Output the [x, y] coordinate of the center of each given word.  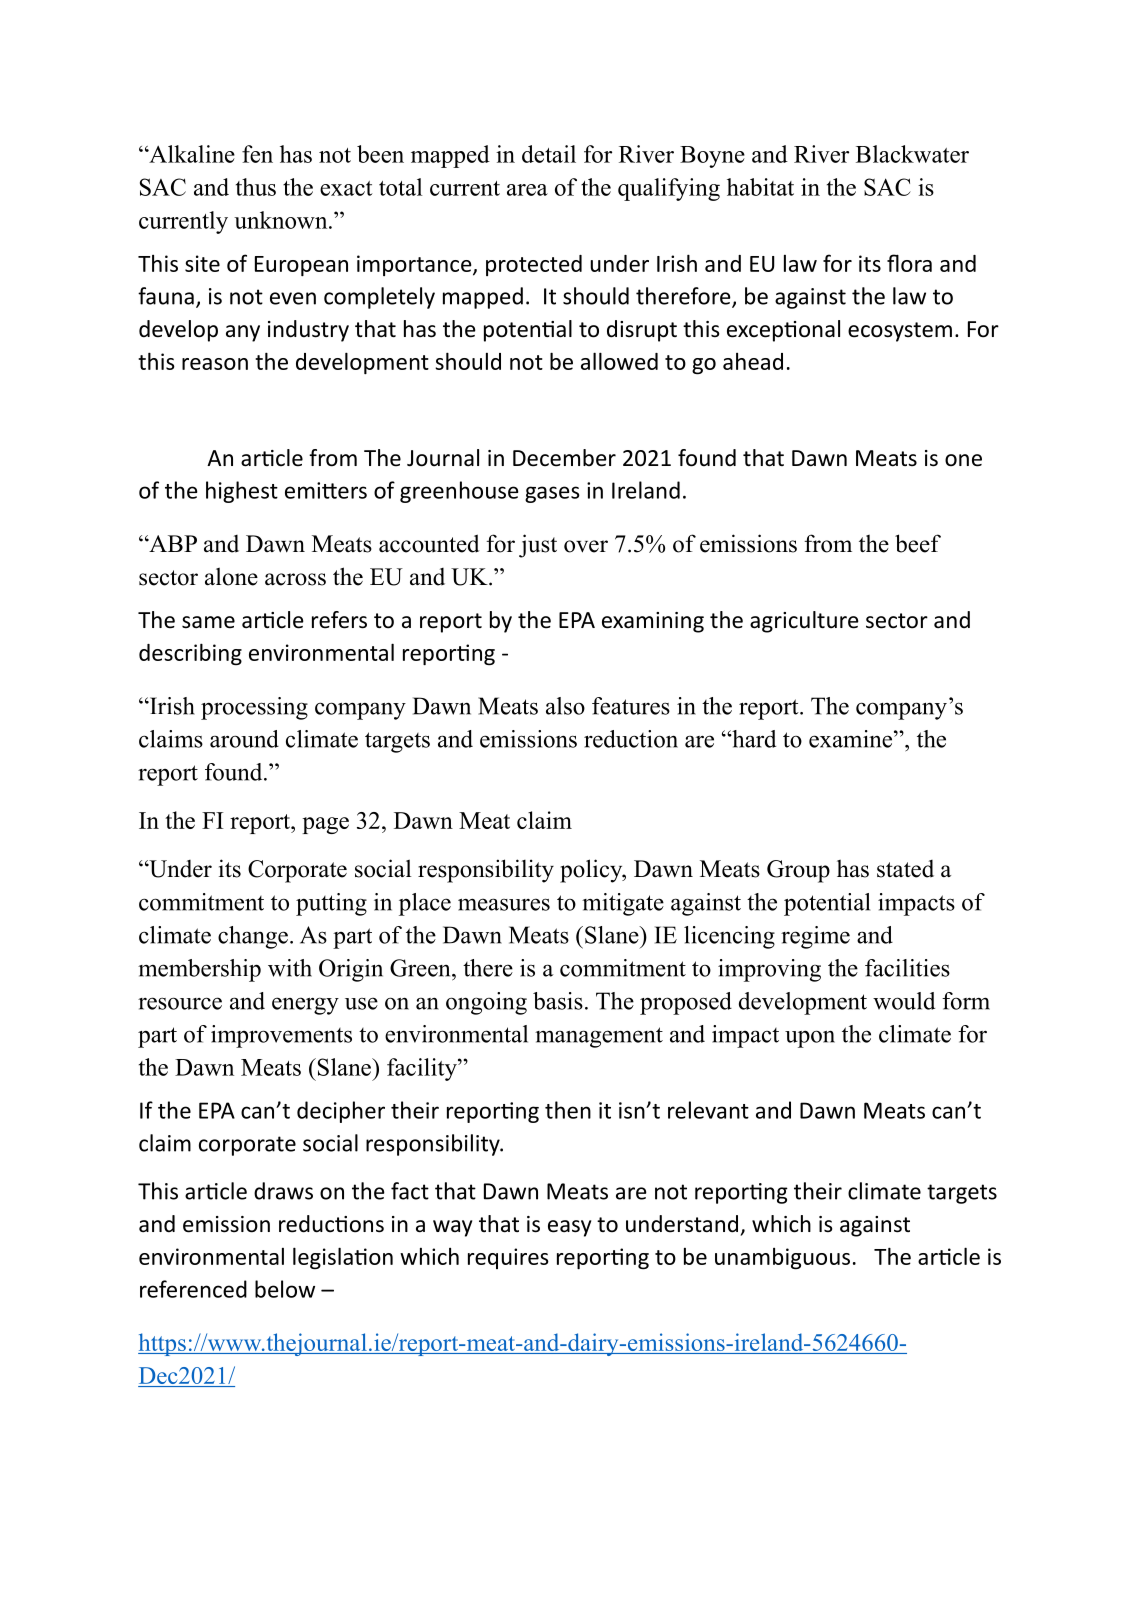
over [586, 546]
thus [256, 187]
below [285, 1289]
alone [231, 576]
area [527, 190]
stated [905, 869]
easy [569, 1228]
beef [918, 543]
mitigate [623, 904]
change [253, 937]
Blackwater [912, 154]
